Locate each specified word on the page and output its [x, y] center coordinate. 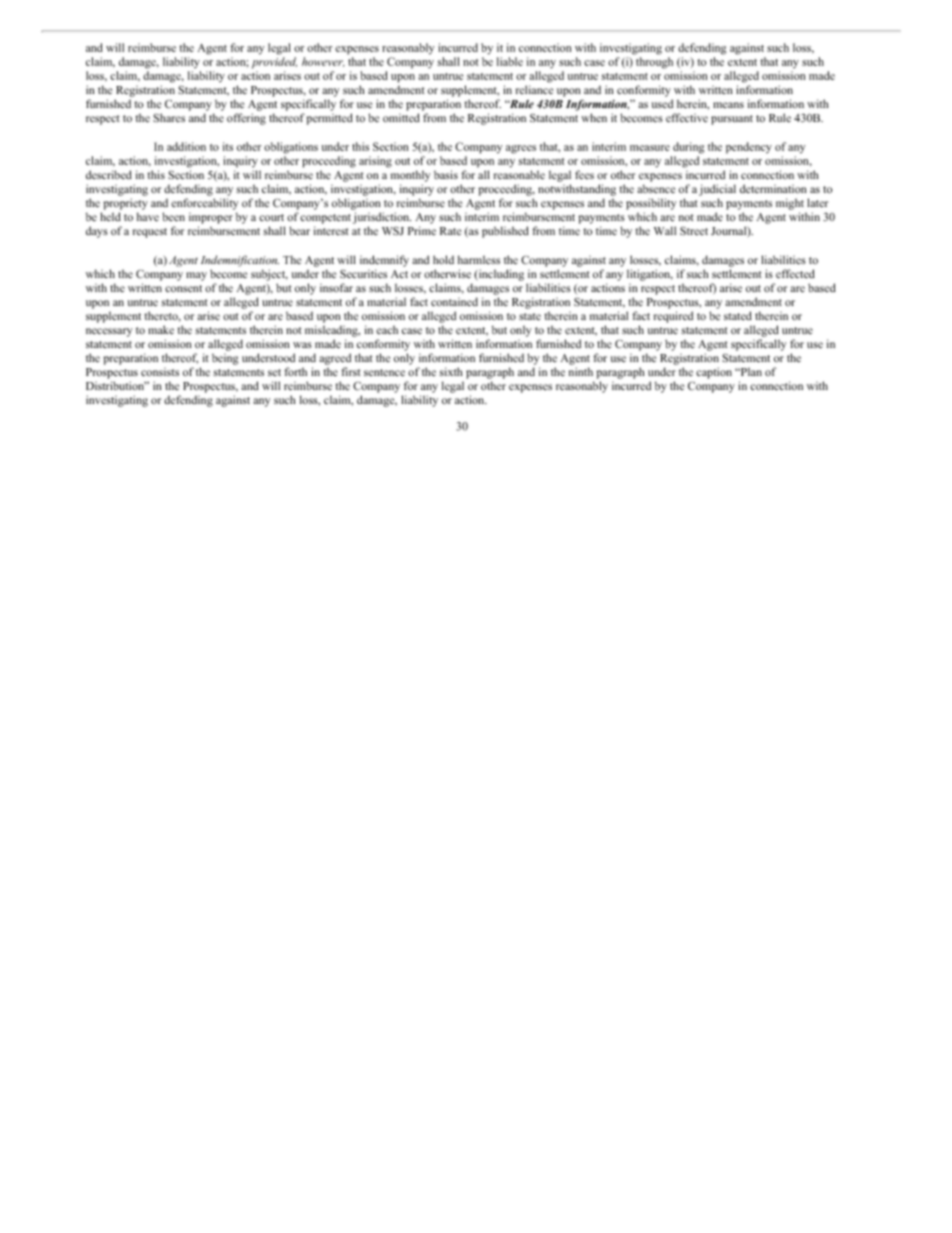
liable [510, 61]
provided [274, 63]
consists [160, 372]
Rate [450, 231]
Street [694, 231]
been [173, 217]
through [654, 63]
